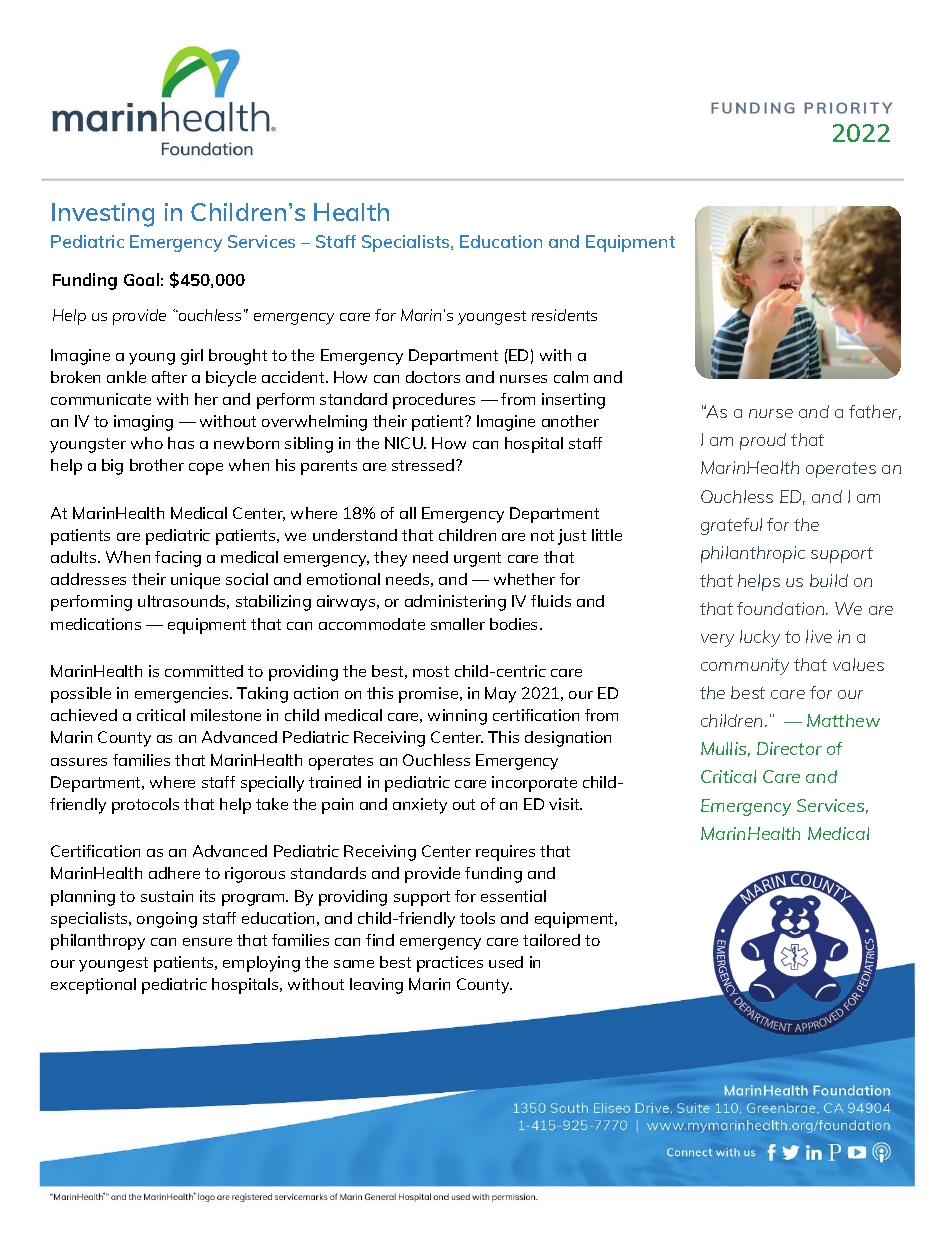  What do you see at coordinates (272, 804) in the screenshot?
I see `take` at bounding box center [272, 804].
